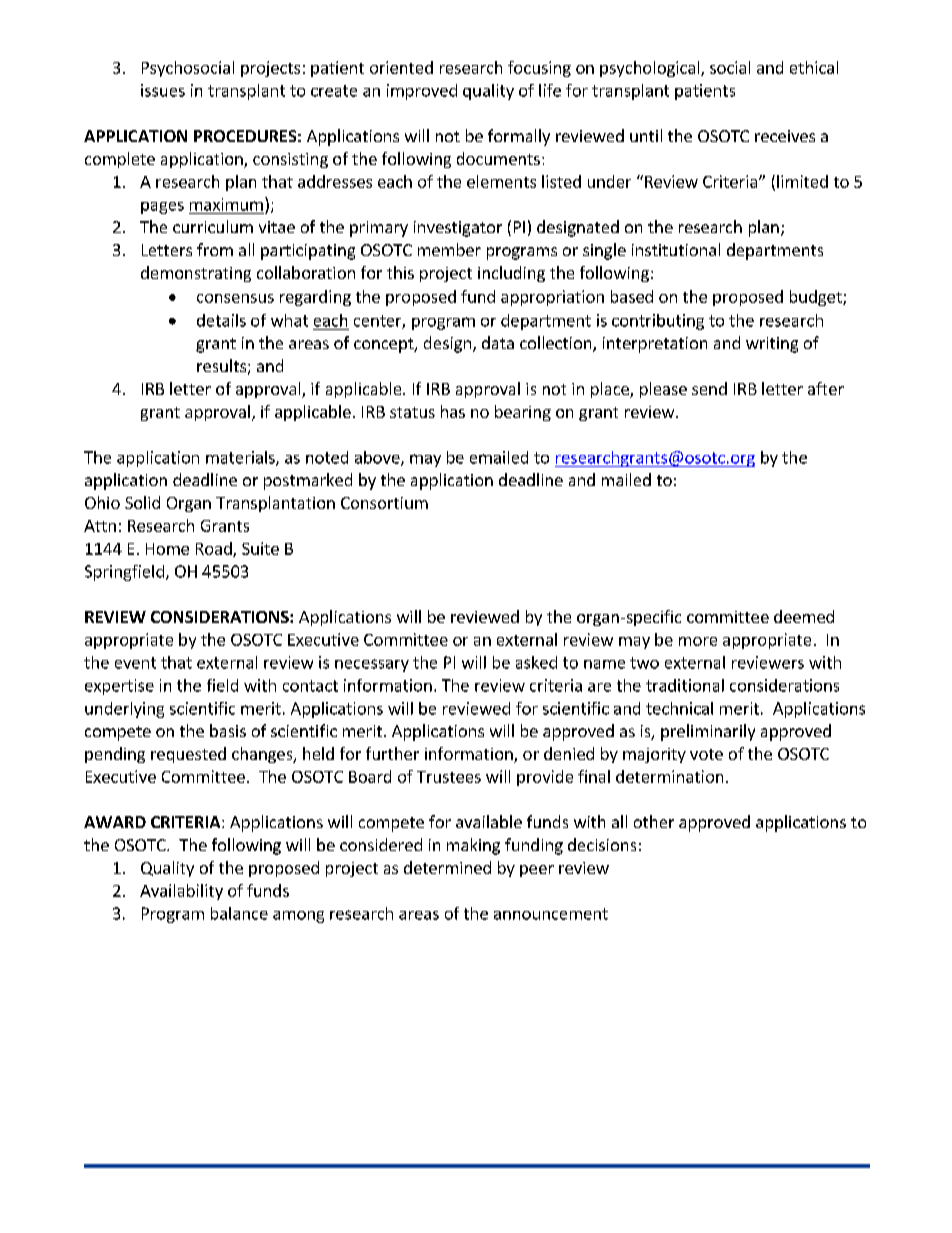  I want to click on details, so click(221, 320).
